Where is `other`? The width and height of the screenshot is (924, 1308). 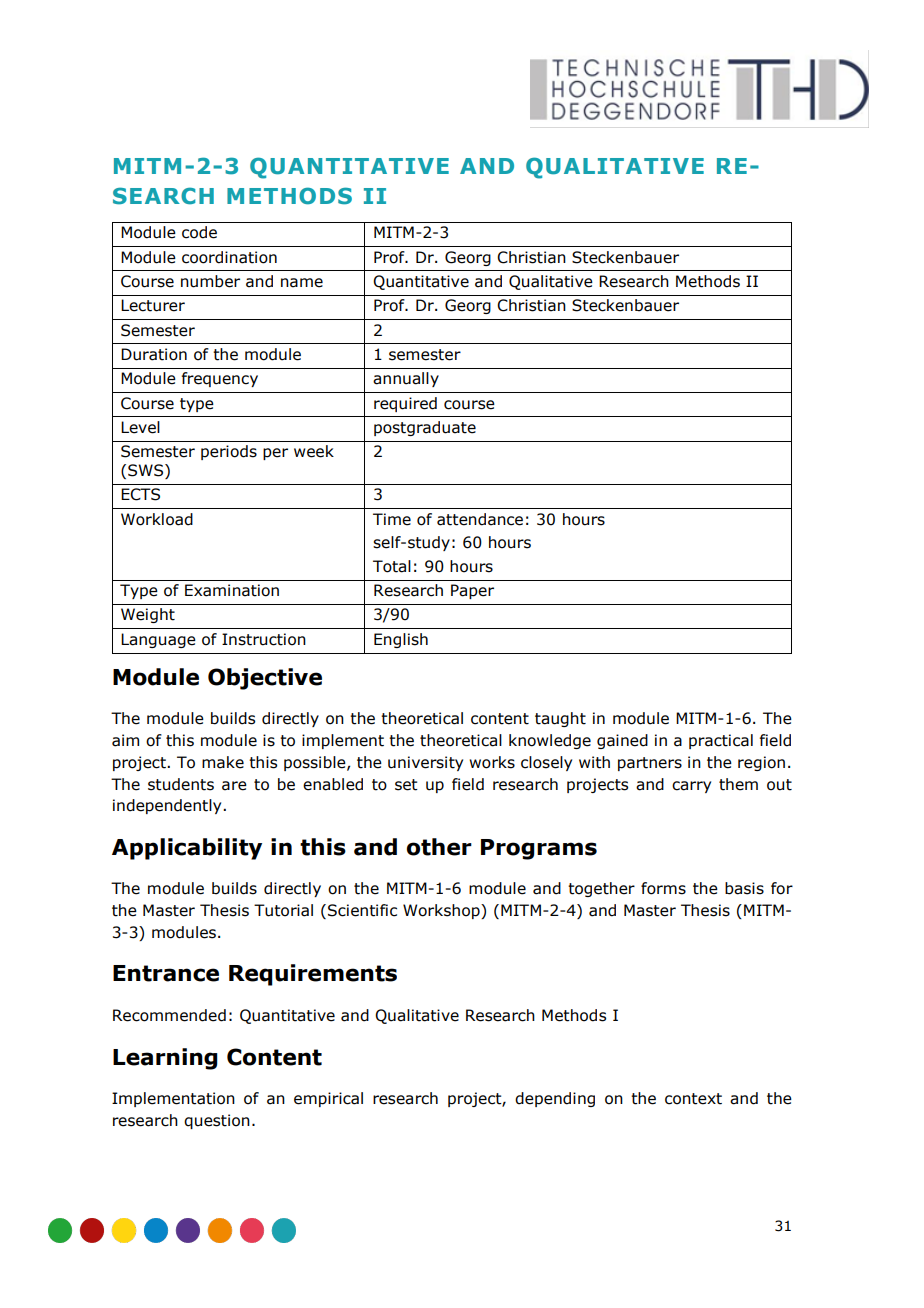 other is located at coordinates (439, 847).
